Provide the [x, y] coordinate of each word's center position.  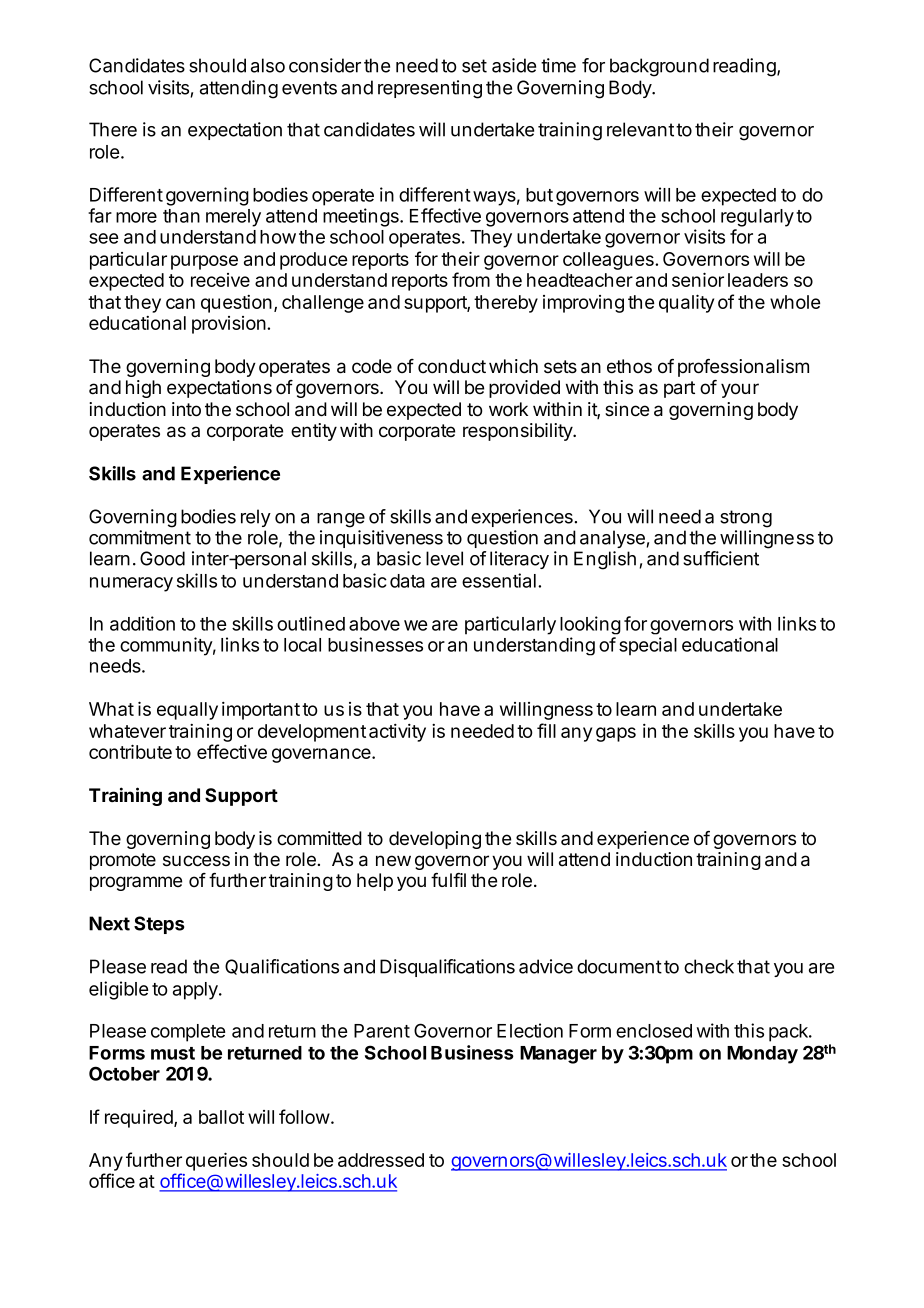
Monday [762, 1055]
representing [430, 89]
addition [142, 623]
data [407, 581]
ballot [221, 1117]
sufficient [721, 558]
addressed [381, 1160]
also [268, 65]
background [659, 67]
